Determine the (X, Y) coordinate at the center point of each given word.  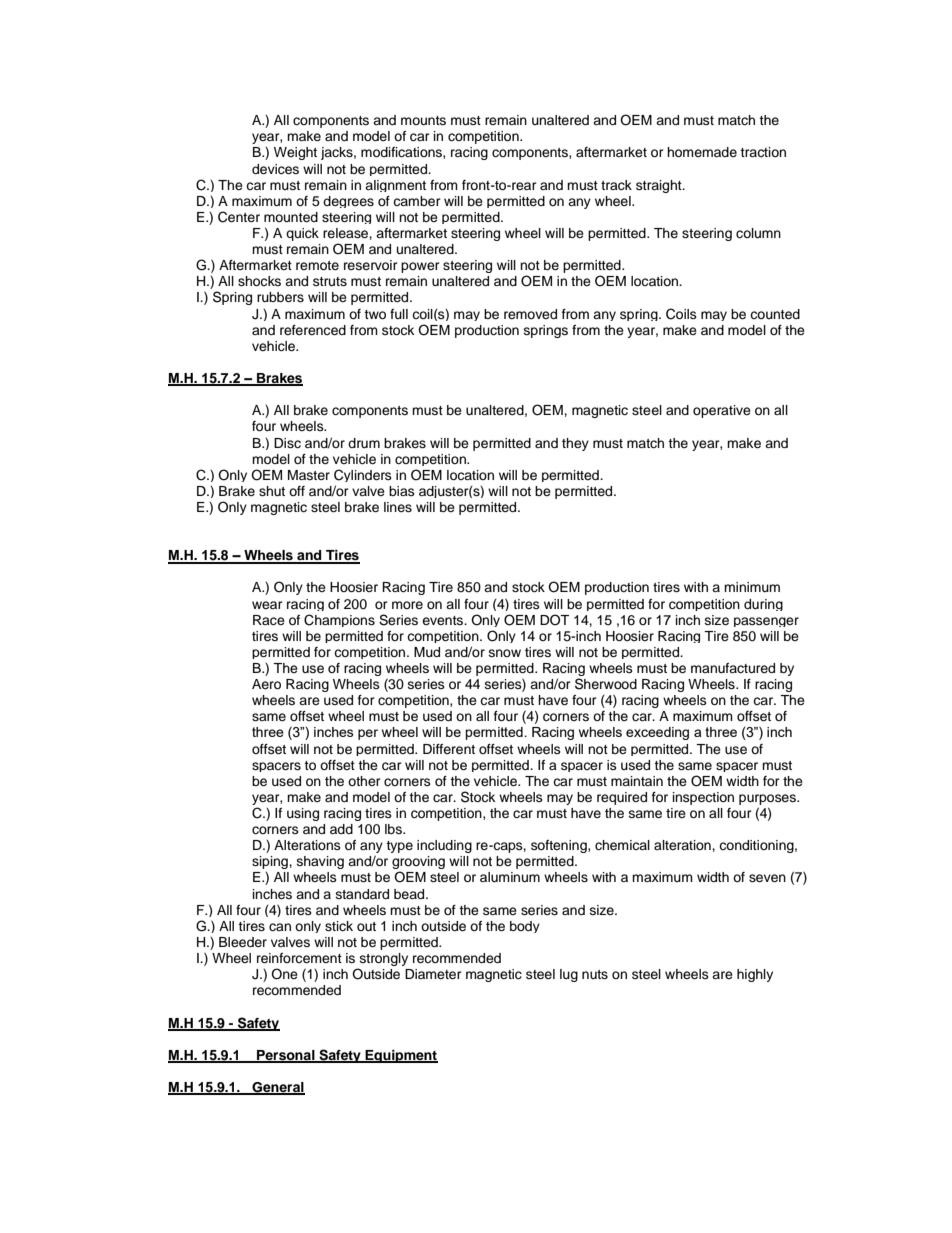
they (575, 444)
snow (505, 653)
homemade (702, 152)
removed (530, 314)
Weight (295, 153)
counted (775, 314)
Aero (266, 684)
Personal (286, 1056)
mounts (423, 120)
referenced (313, 330)
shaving (320, 862)
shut (272, 491)
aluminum (510, 877)
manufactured (733, 668)
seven (767, 878)
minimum (752, 587)
